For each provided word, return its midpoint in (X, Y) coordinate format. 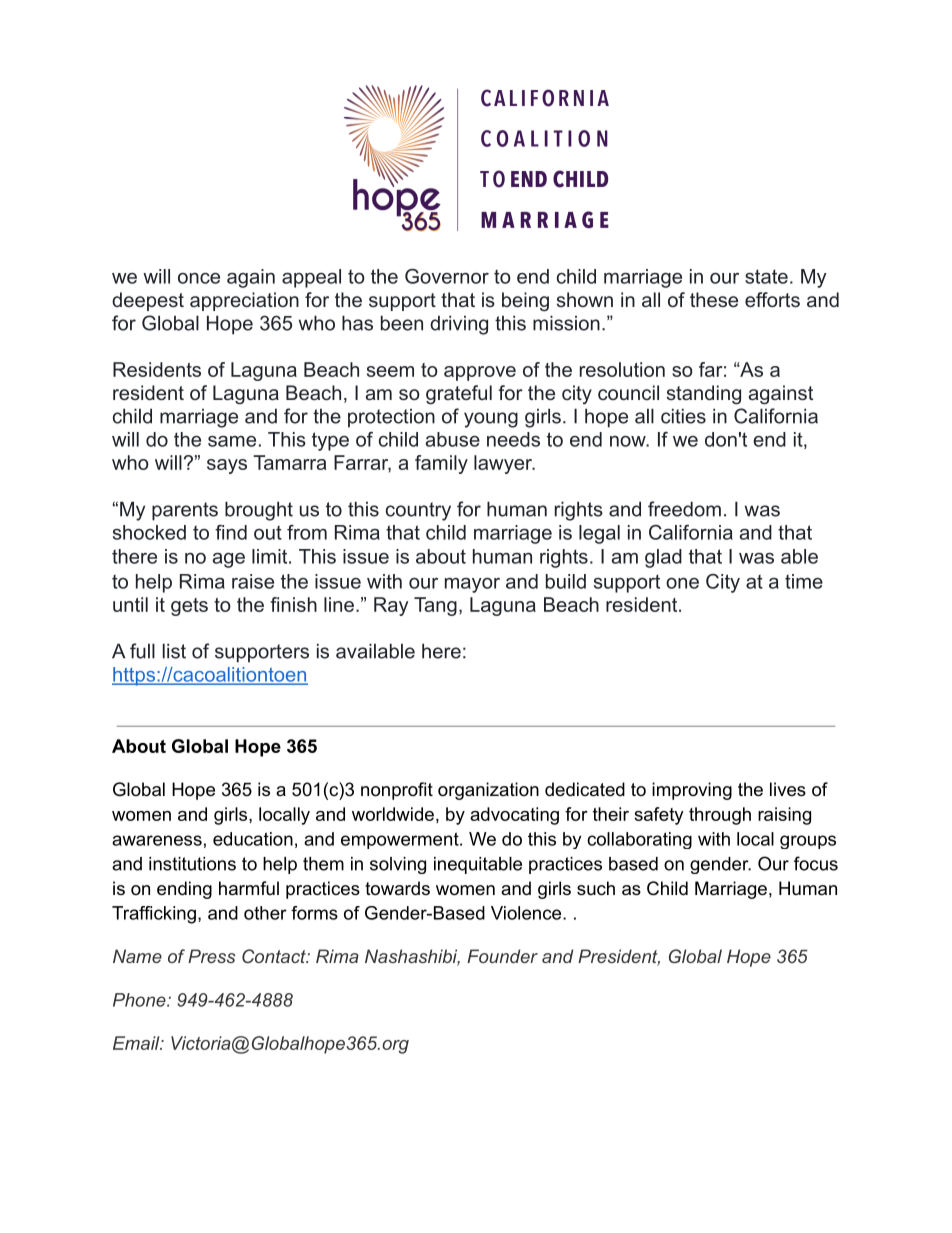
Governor (447, 276)
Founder (502, 956)
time (804, 581)
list (174, 651)
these (714, 299)
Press (211, 956)
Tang (435, 606)
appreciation (244, 301)
